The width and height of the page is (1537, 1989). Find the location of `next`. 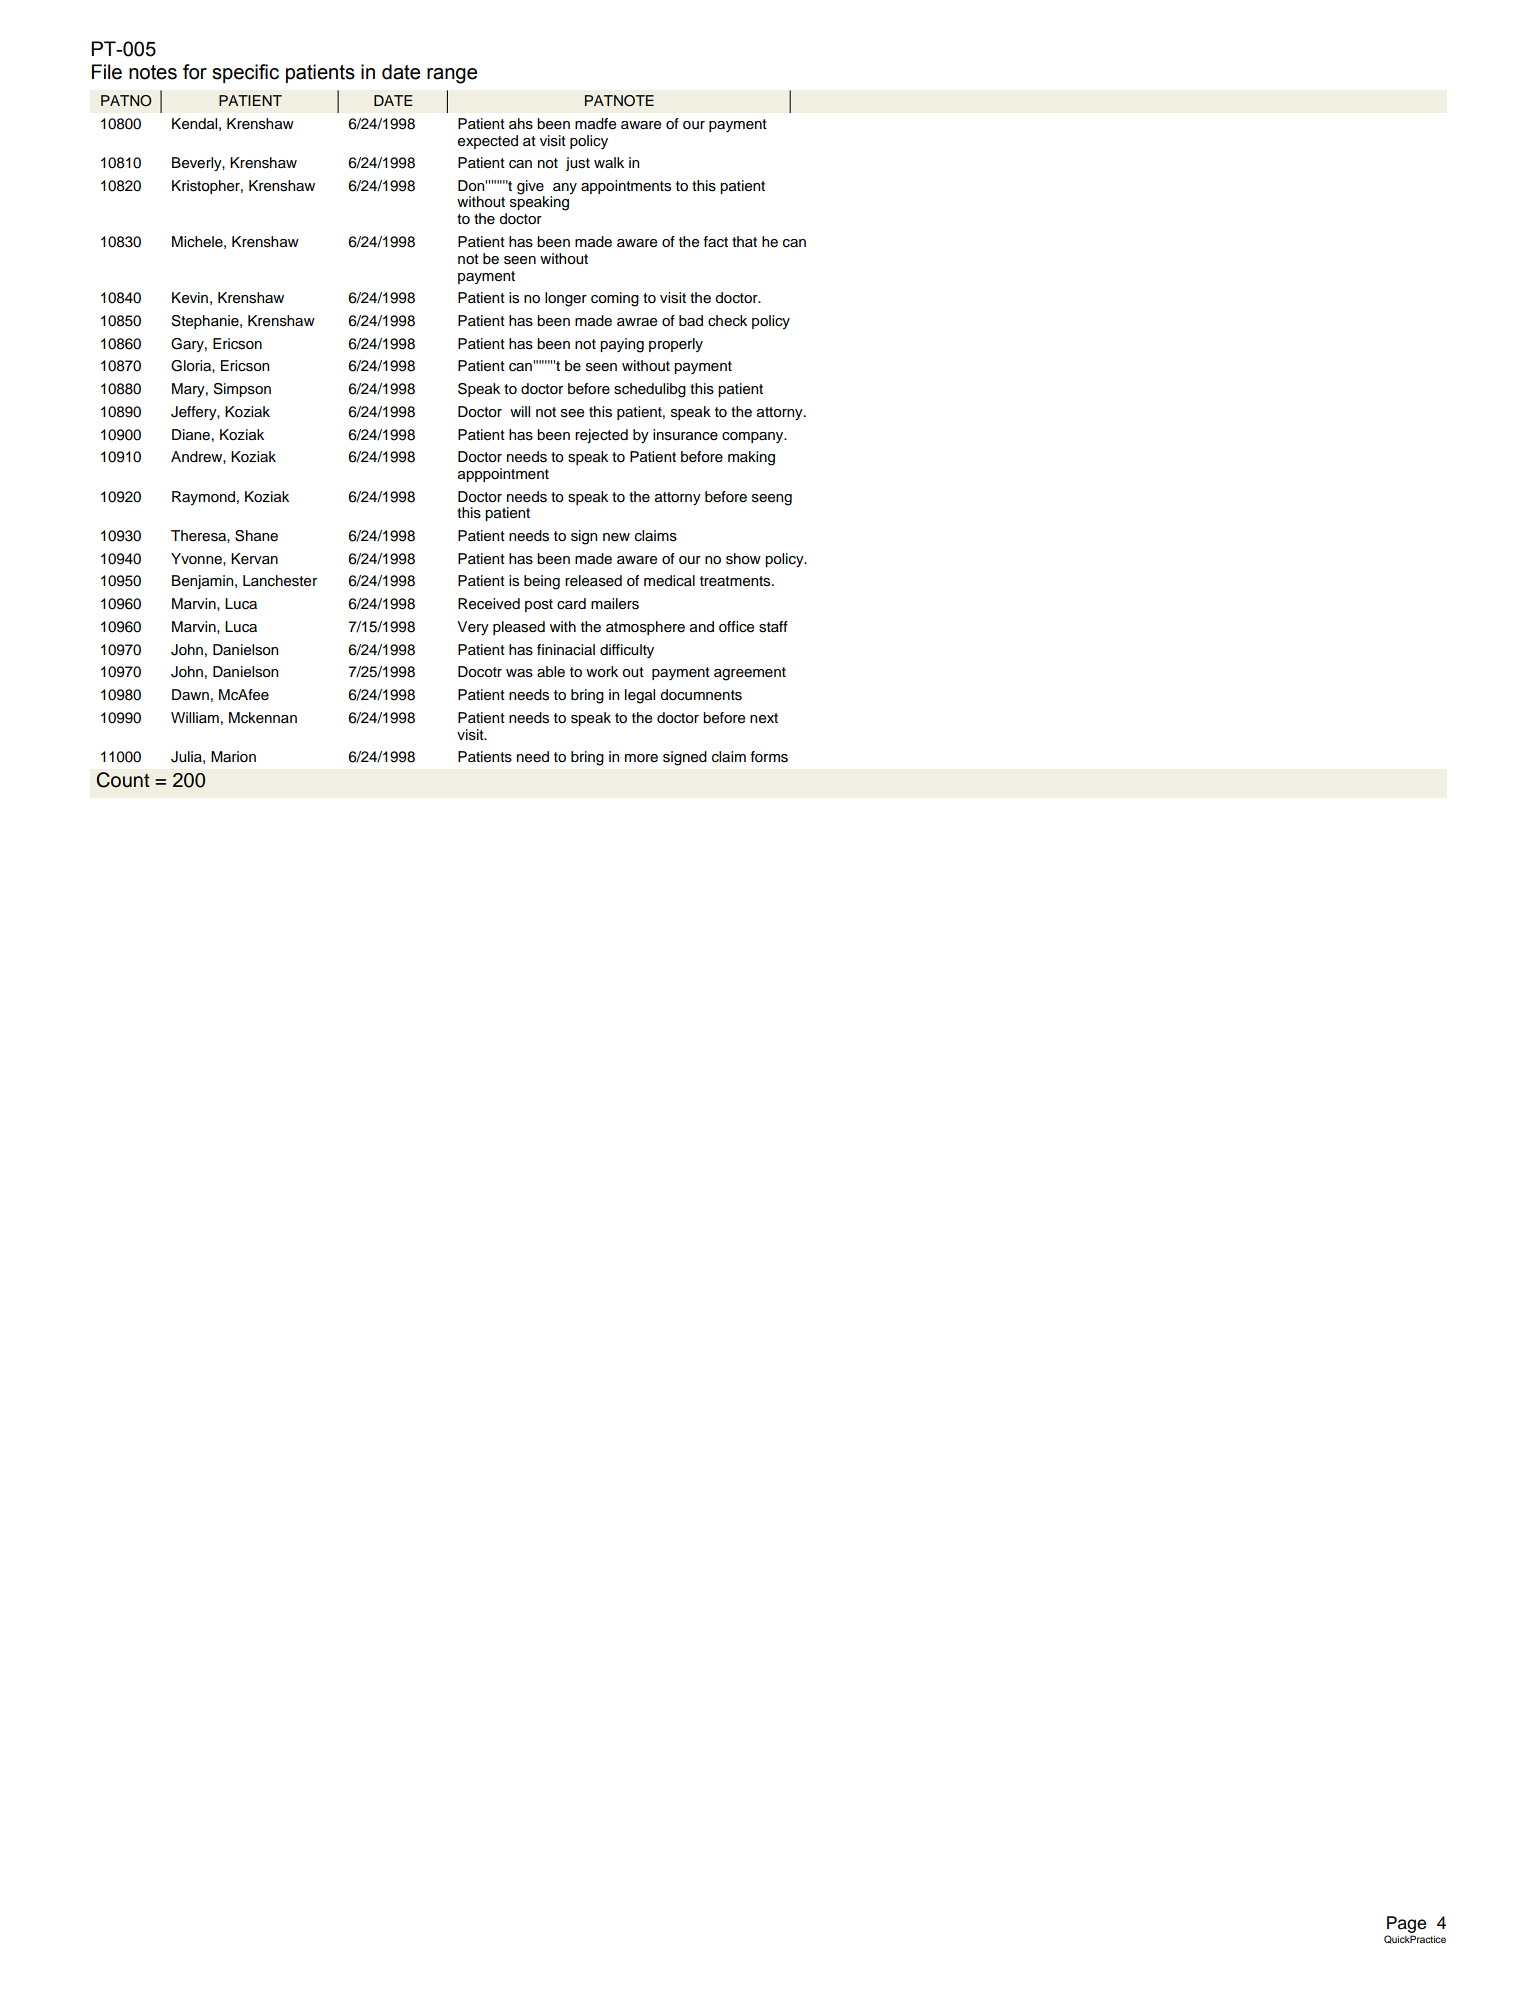

next is located at coordinates (764, 718).
